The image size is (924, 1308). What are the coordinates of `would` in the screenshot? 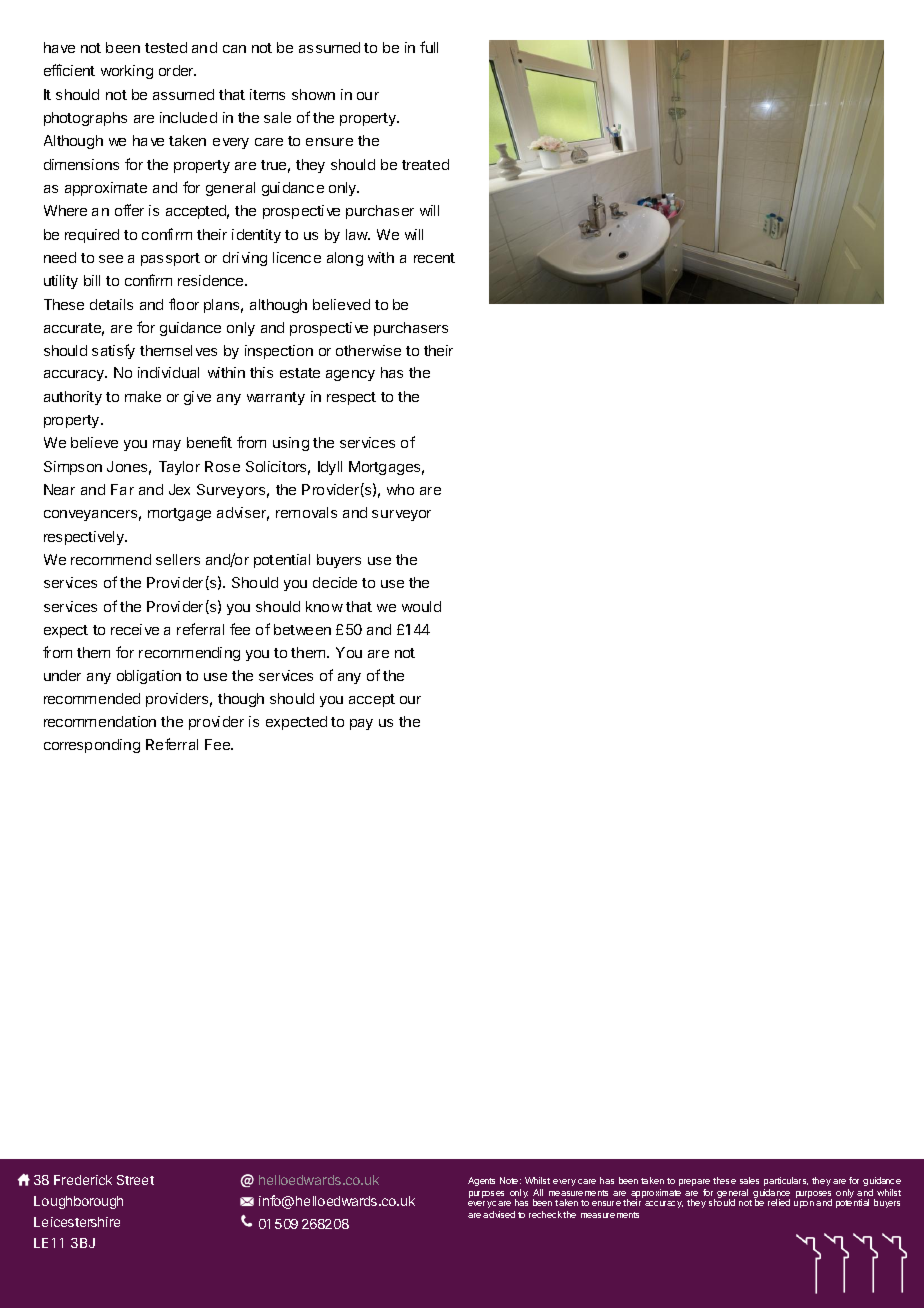 It's located at (421, 606).
